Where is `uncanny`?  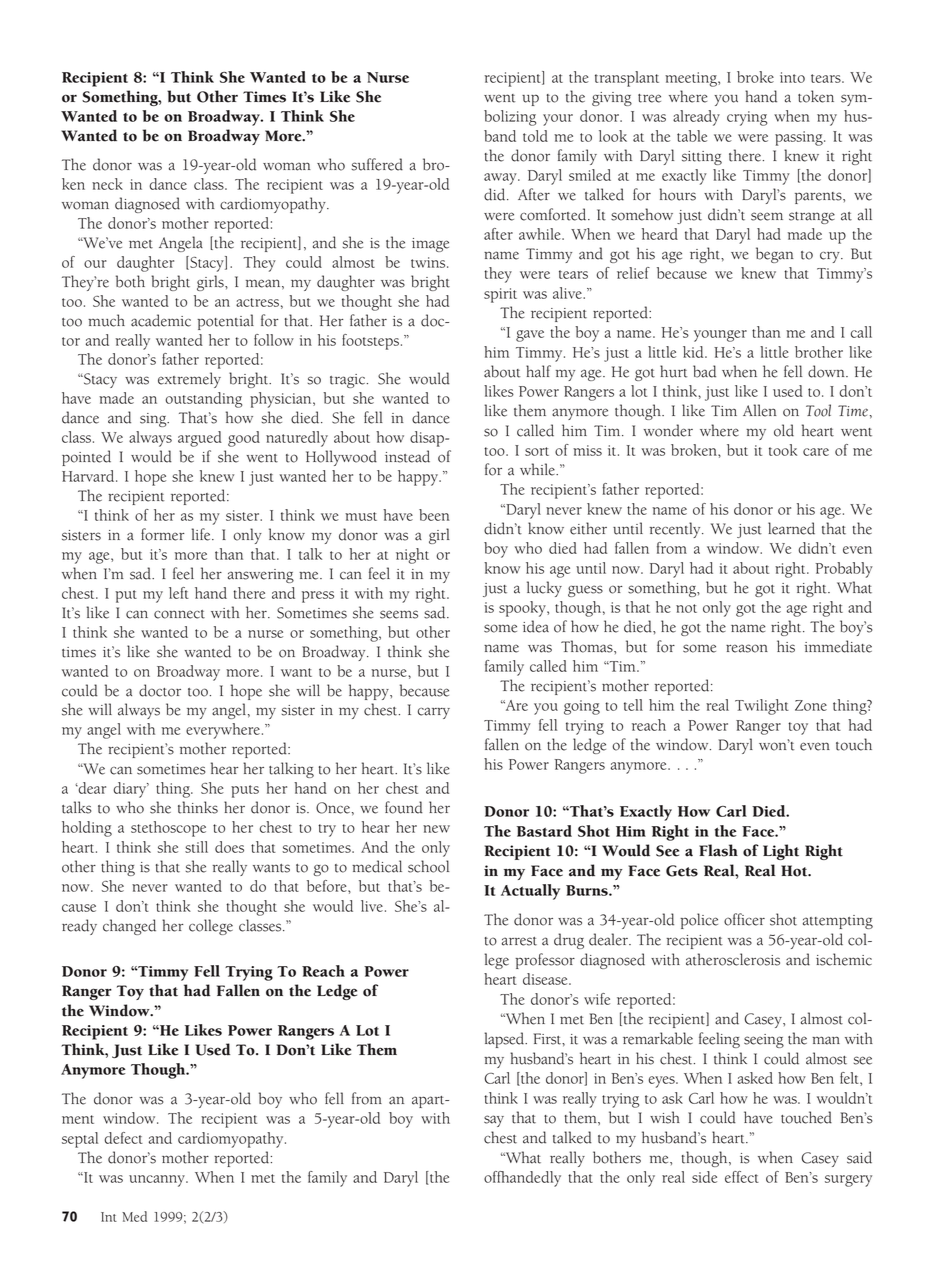 uncanny is located at coordinates (158, 1181).
